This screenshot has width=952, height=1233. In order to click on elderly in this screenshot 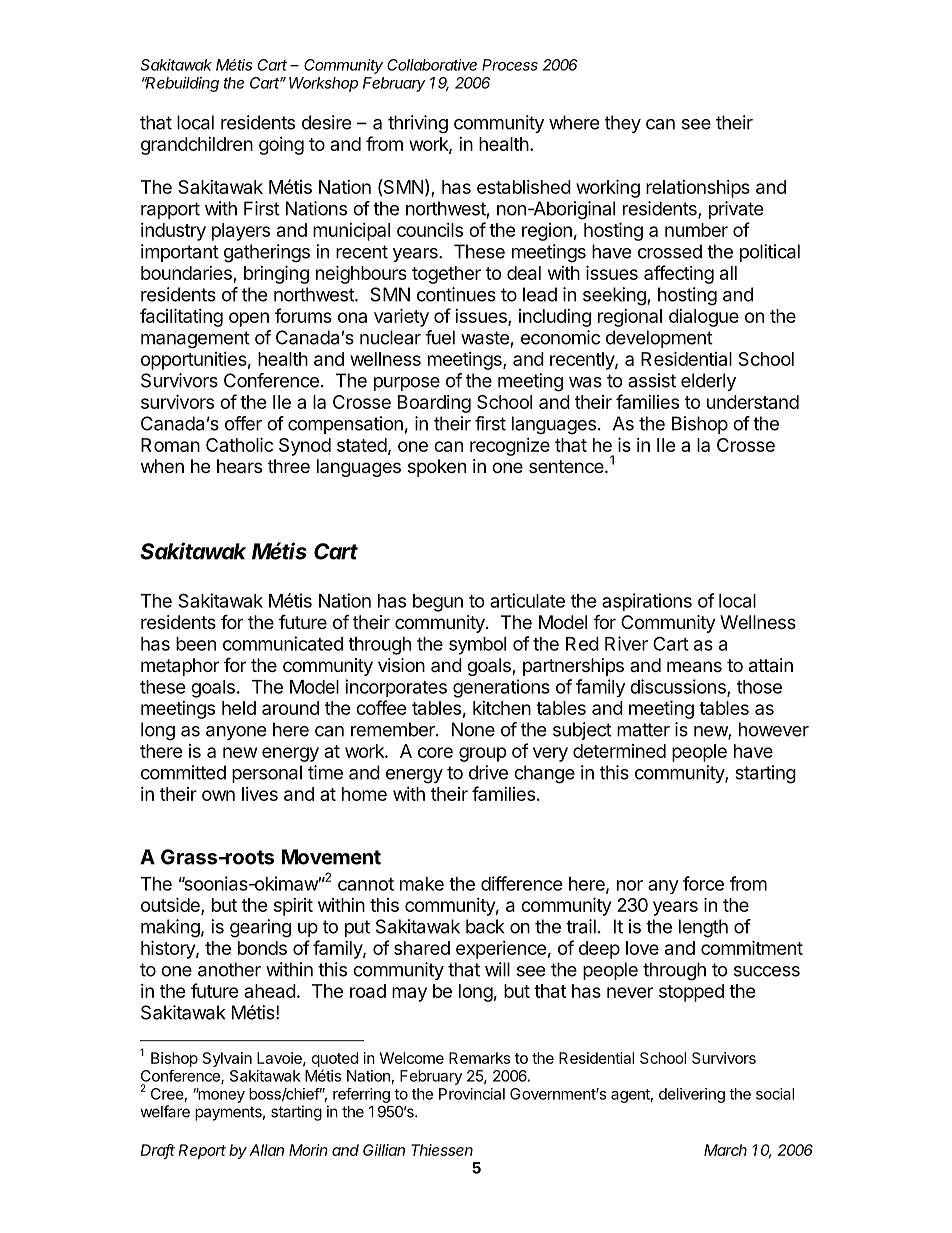, I will do `click(708, 382)`.
